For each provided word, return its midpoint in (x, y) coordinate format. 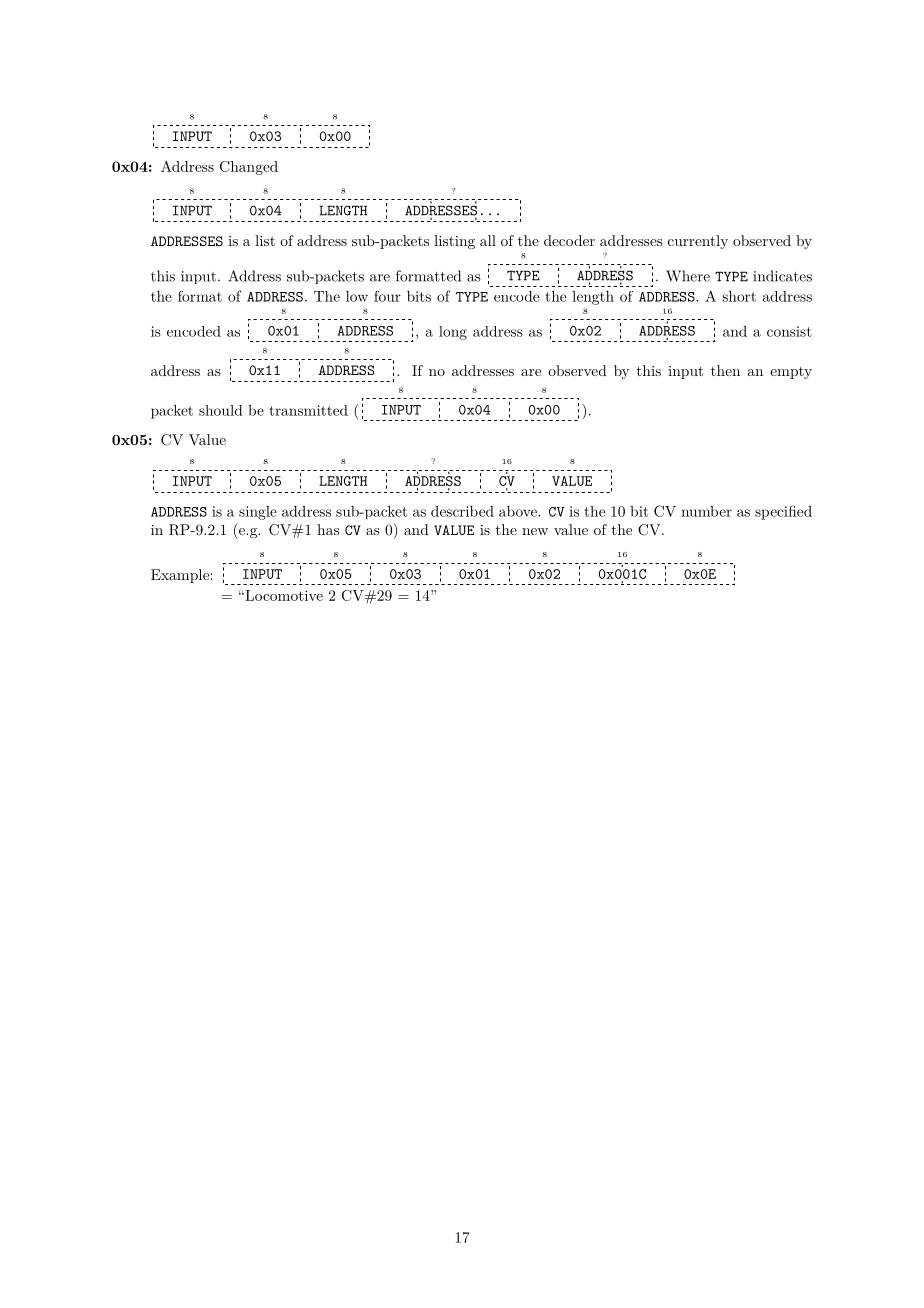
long (453, 333)
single (258, 513)
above (519, 511)
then (725, 370)
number (706, 511)
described (462, 511)
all (488, 240)
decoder (569, 240)
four (387, 296)
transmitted (308, 410)
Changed (249, 168)
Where (688, 276)
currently (698, 242)
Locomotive (283, 595)
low (357, 296)
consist (789, 331)
